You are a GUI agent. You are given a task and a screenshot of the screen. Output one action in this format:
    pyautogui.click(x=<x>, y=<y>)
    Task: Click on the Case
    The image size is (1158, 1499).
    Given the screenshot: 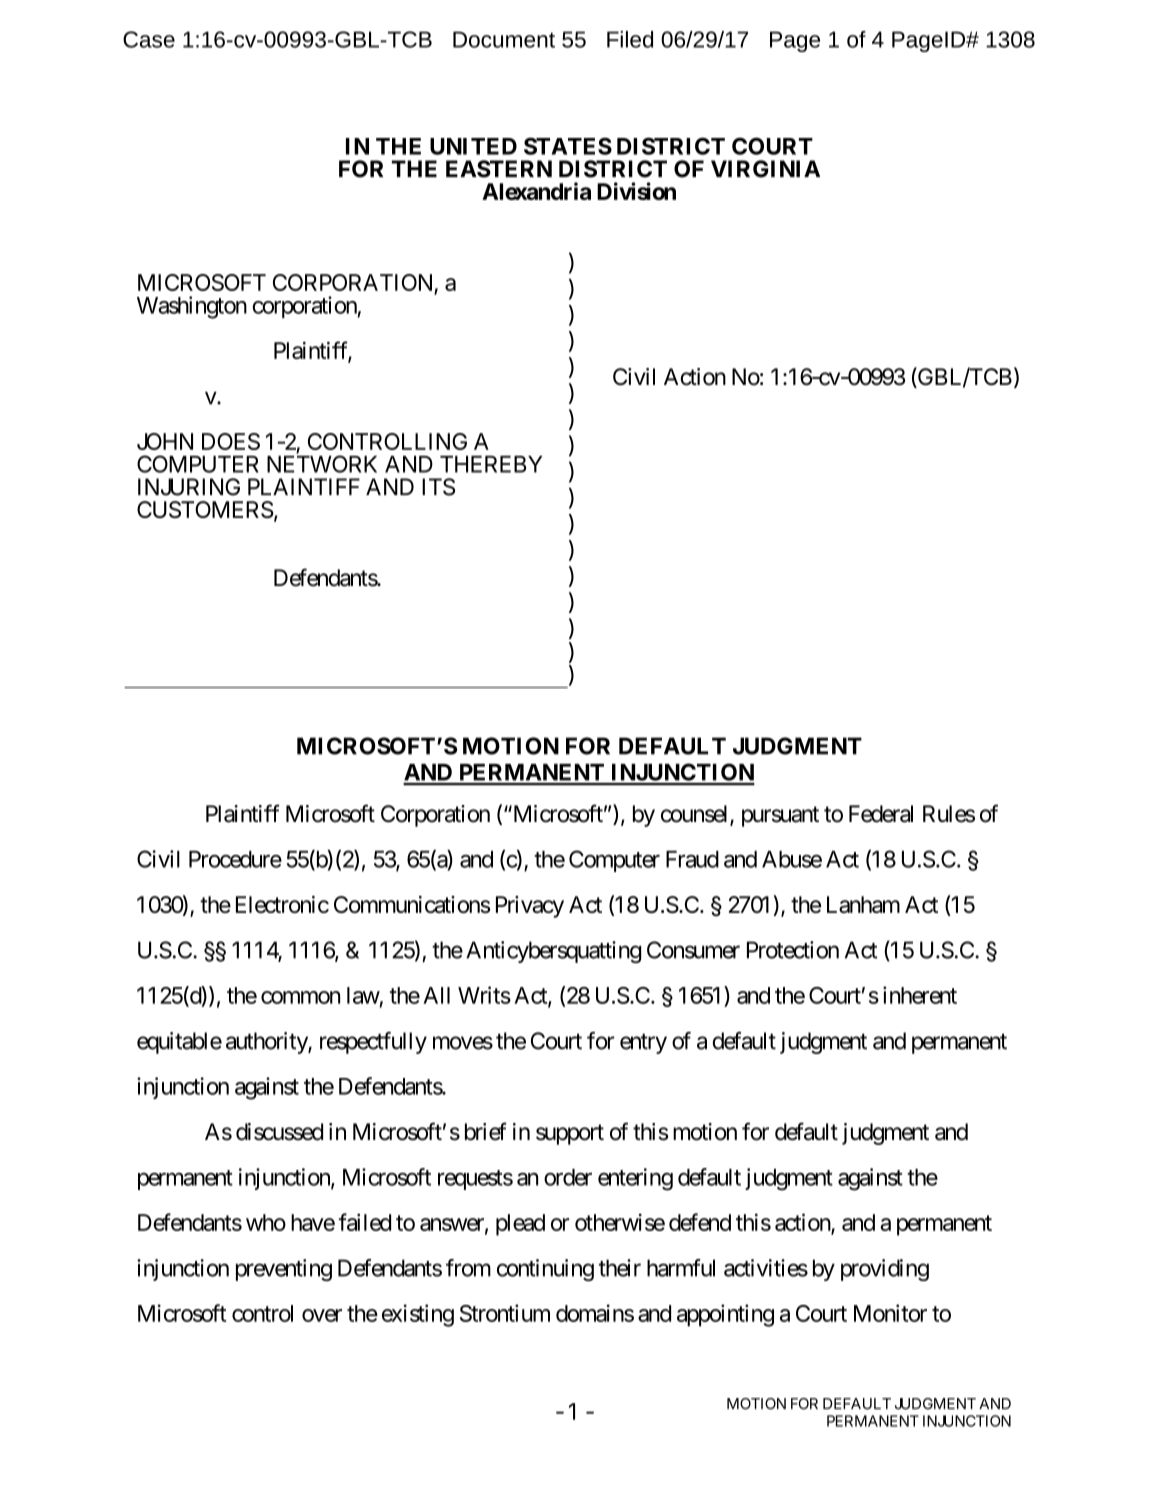 What is the action you would take?
    pyautogui.click(x=149, y=39)
